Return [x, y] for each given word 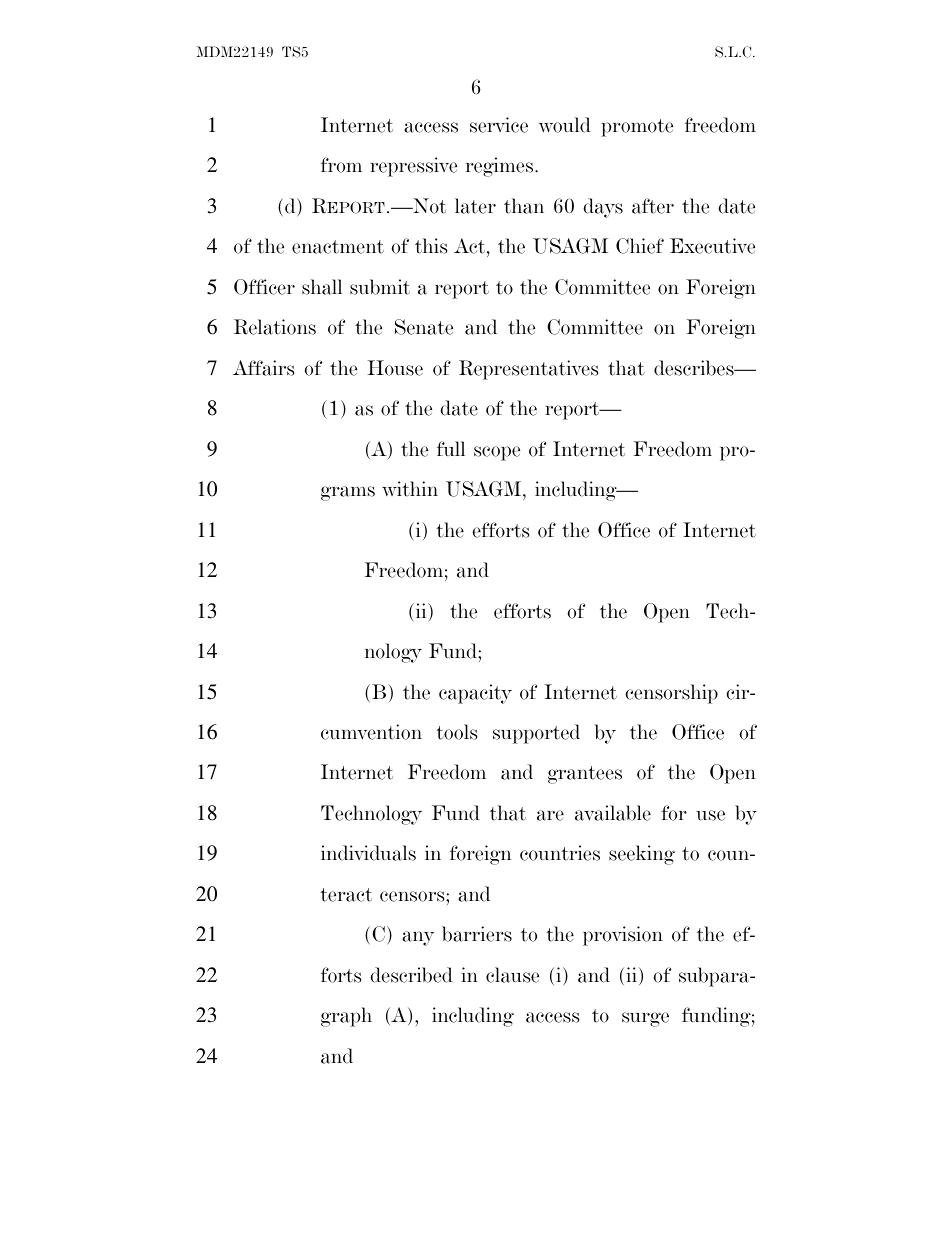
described [411, 975]
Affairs [263, 368]
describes [695, 368]
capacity [475, 694]
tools [456, 732]
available [613, 813]
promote [637, 128]
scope [497, 453]
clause [512, 975]
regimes [501, 167]
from [341, 165]
